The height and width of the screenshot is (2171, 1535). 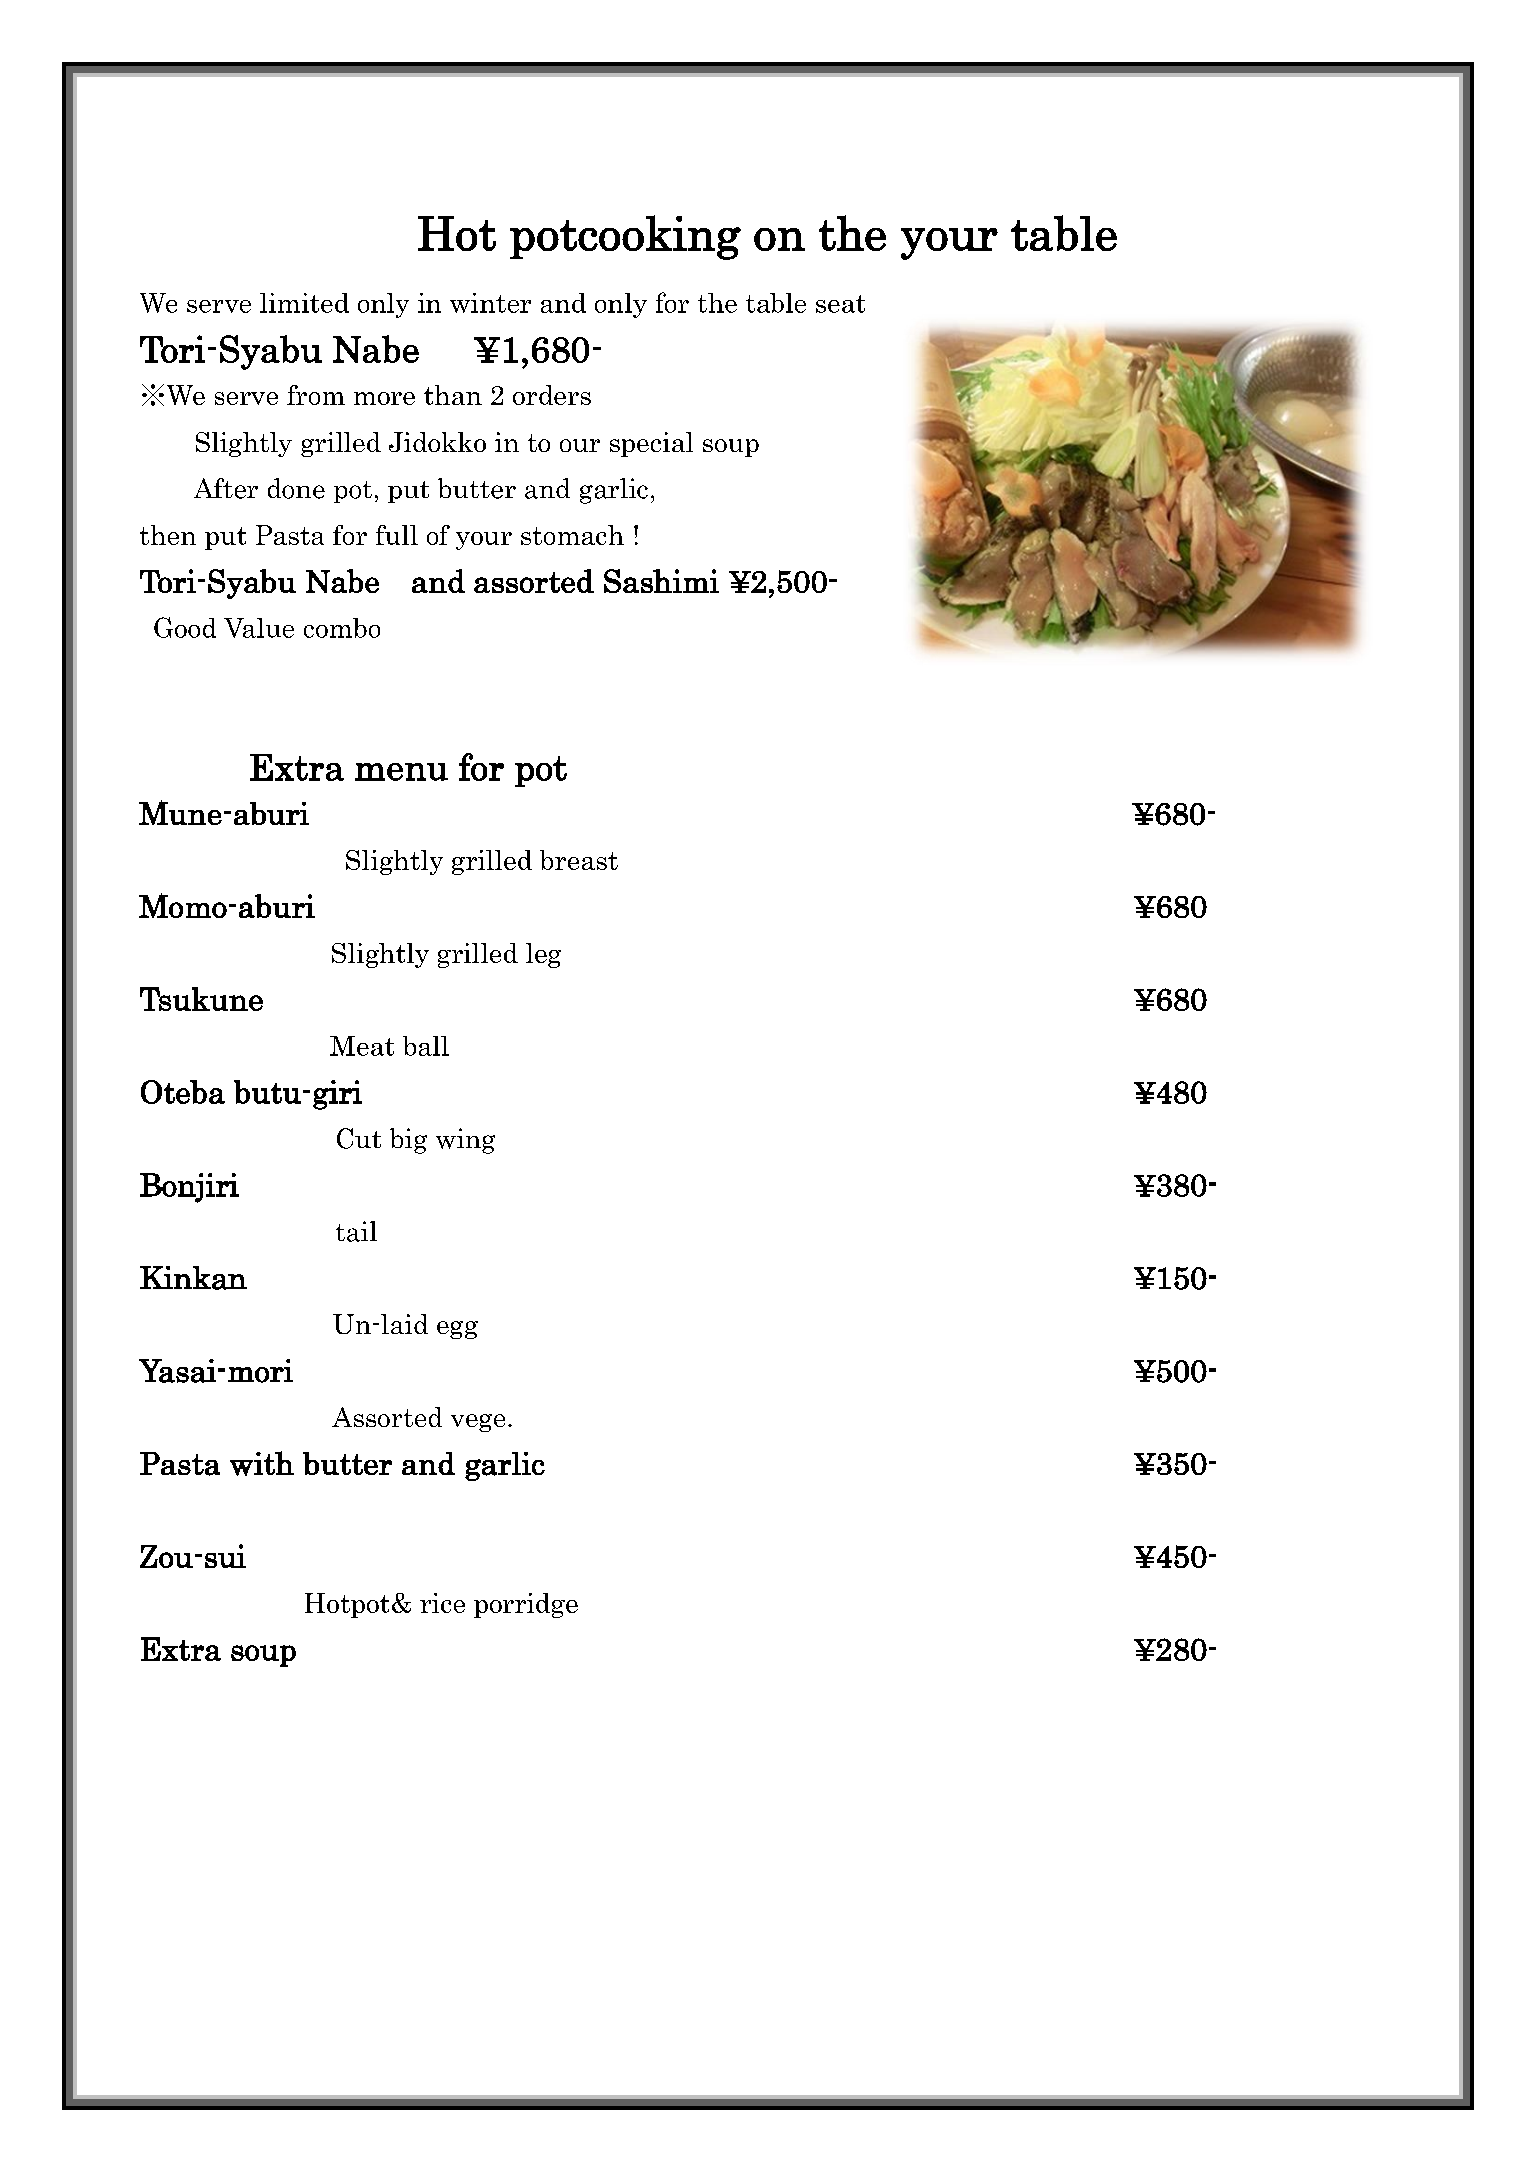 I want to click on vege, so click(x=478, y=1423).
